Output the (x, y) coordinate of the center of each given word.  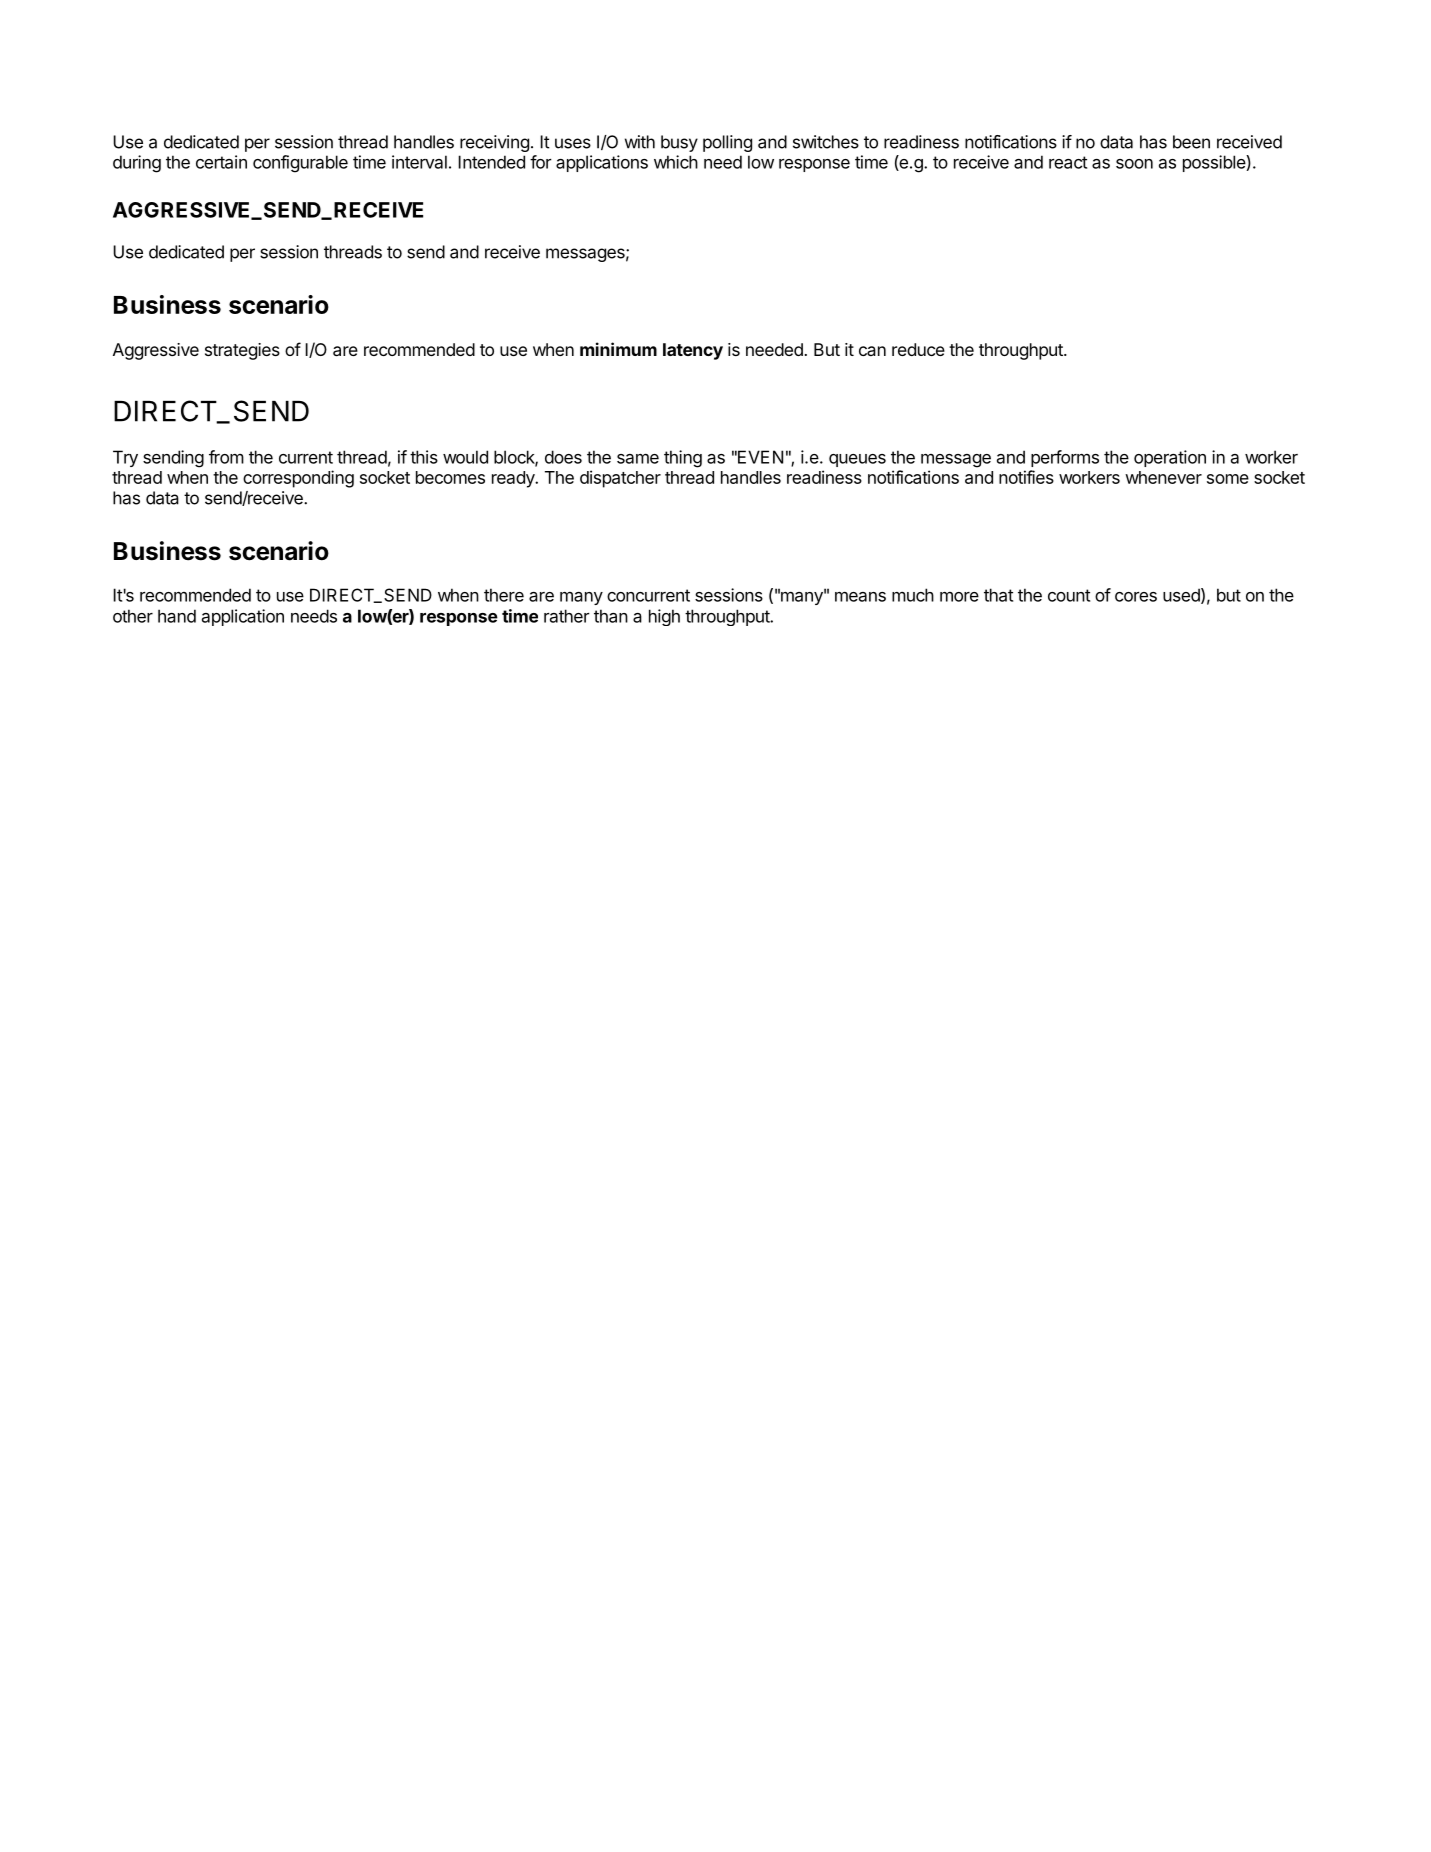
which (676, 162)
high (664, 617)
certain (221, 162)
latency (693, 351)
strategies (242, 351)
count (1069, 595)
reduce (918, 349)
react (1068, 162)
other (133, 616)
